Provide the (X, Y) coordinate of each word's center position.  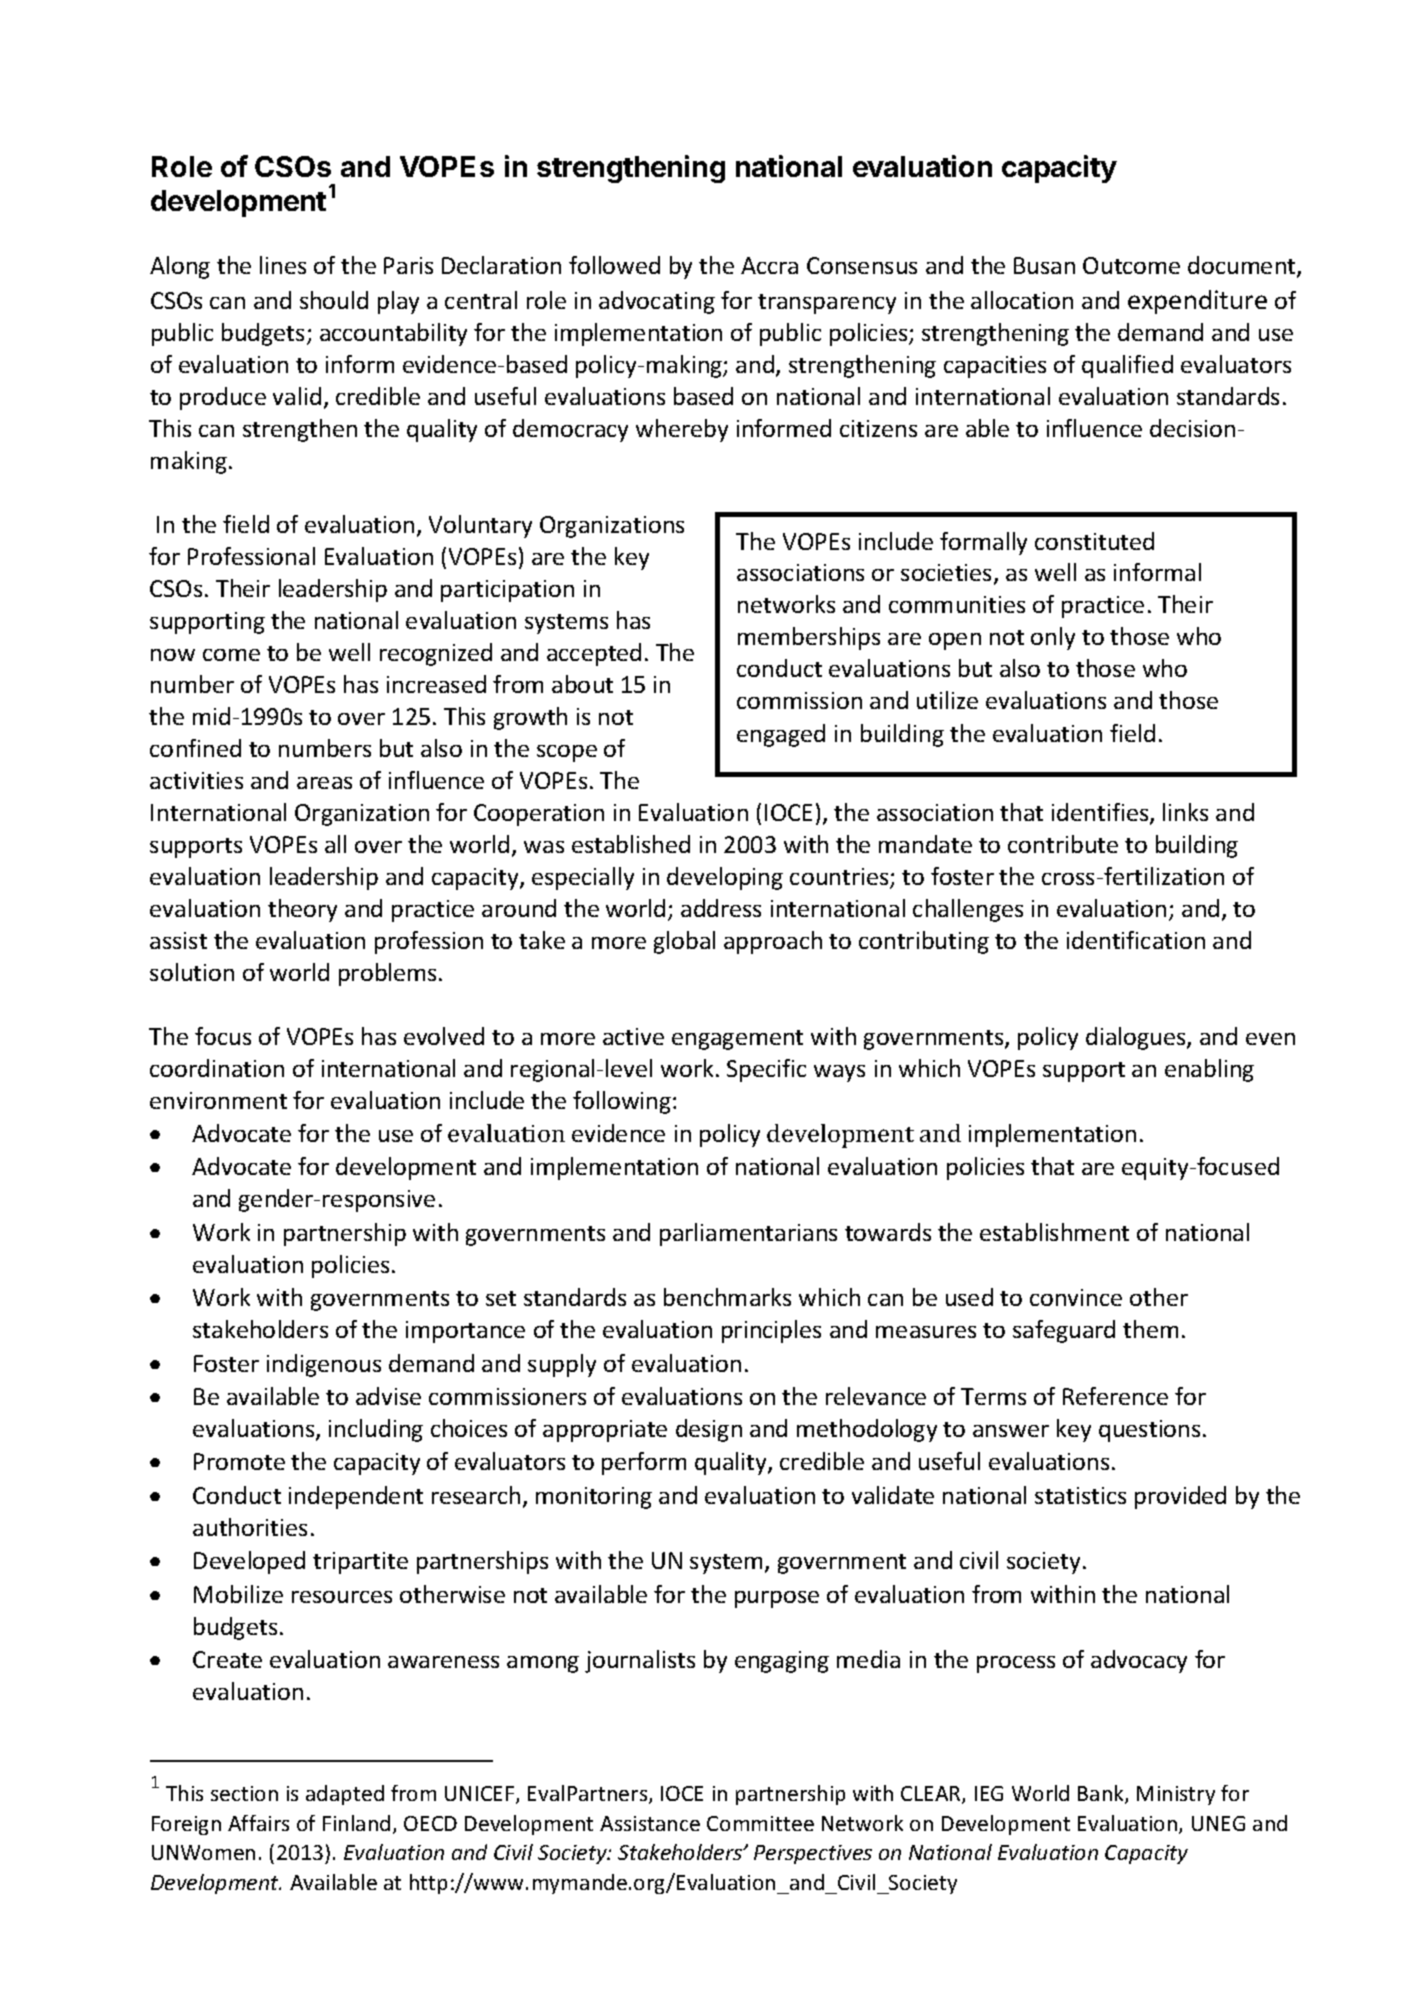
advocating (657, 302)
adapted (345, 1795)
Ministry (1176, 1795)
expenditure (1197, 302)
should (334, 300)
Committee (760, 1823)
